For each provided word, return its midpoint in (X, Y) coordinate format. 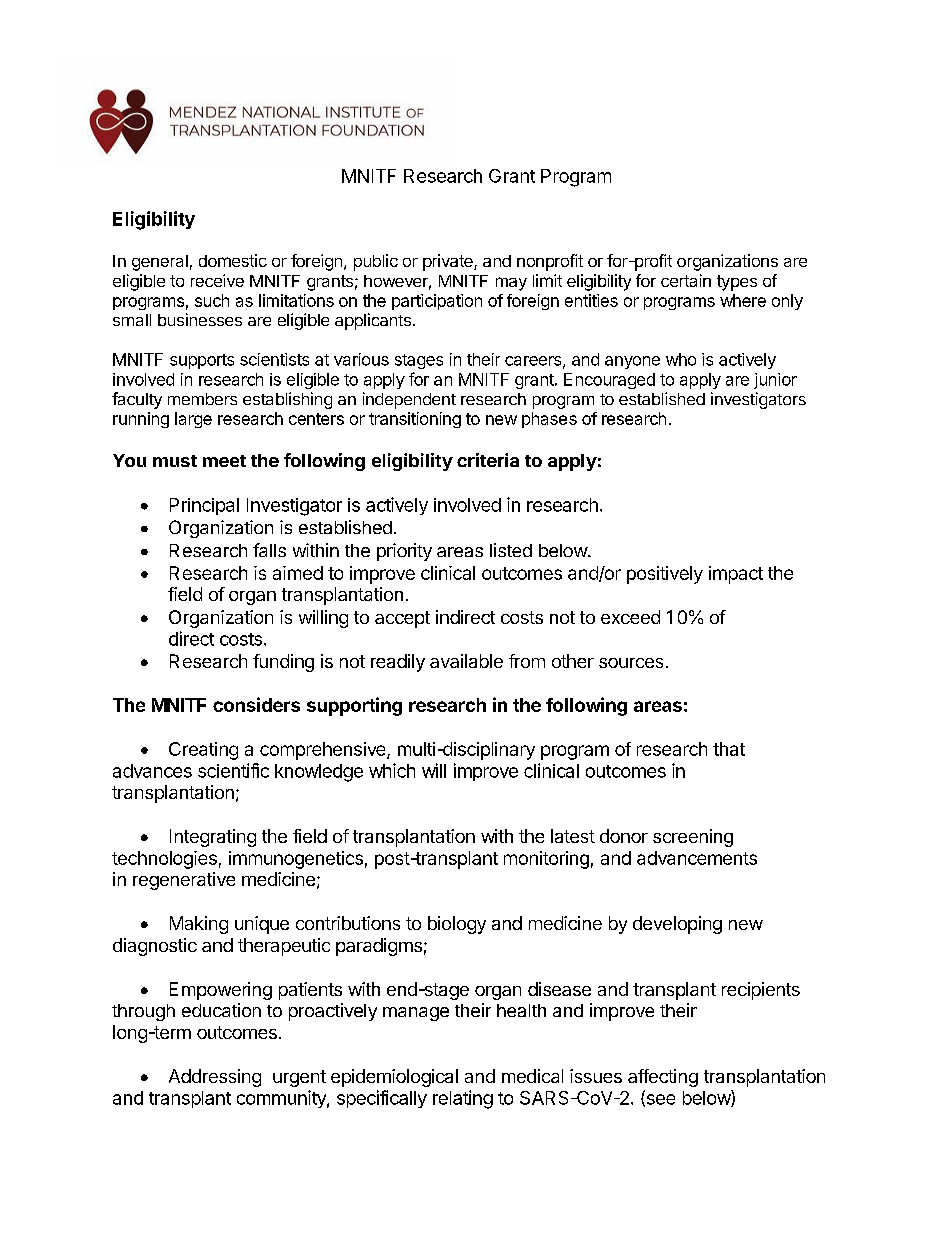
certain (686, 280)
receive (217, 280)
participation (437, 302)
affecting (663, 1078)
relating (463, 1099)
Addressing (215, 1078)
